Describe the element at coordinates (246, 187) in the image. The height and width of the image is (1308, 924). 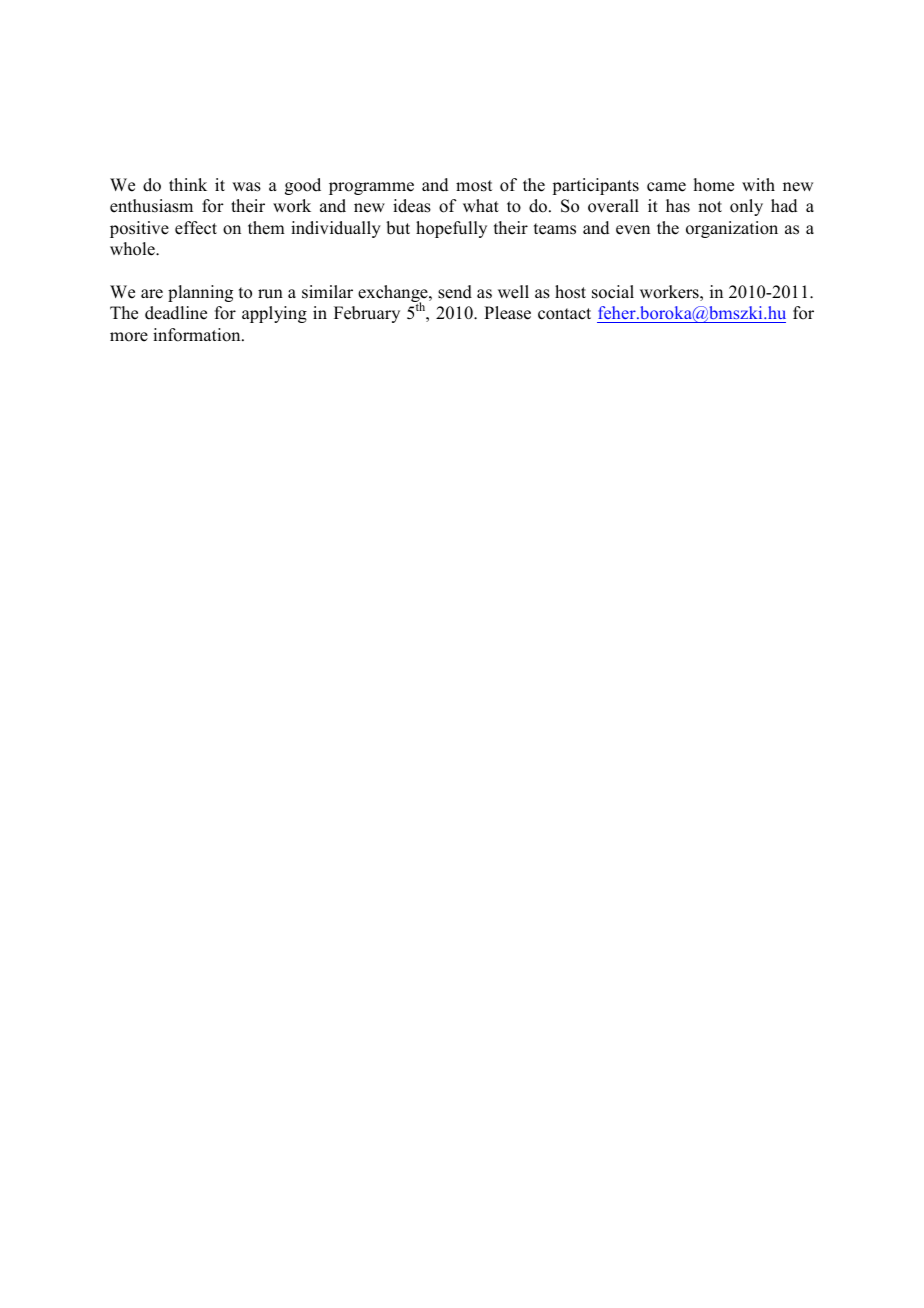
I see `was` at that location.
